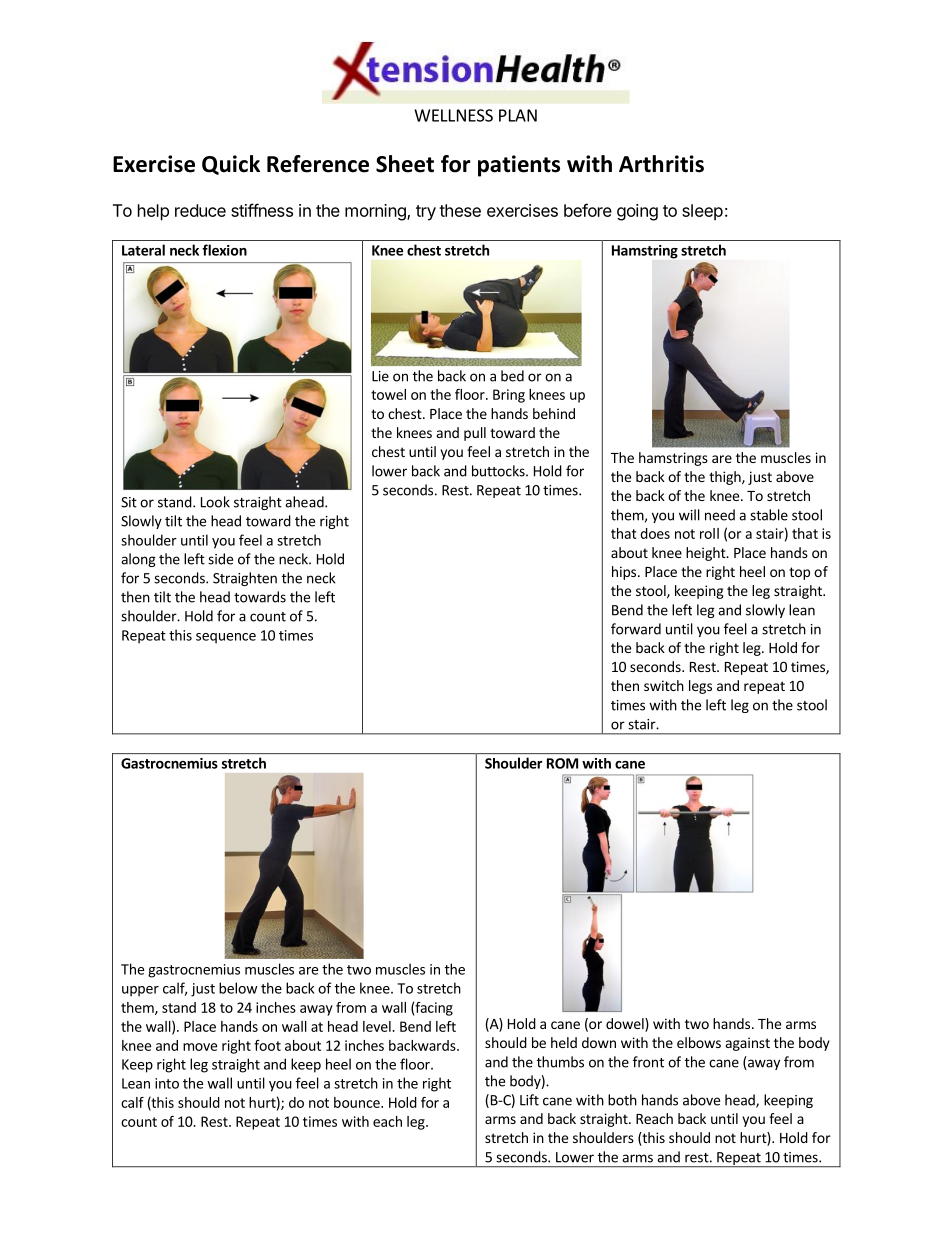  Describe the element at coordinates (529, 1100) in the page. I see `Lift` at that location.
